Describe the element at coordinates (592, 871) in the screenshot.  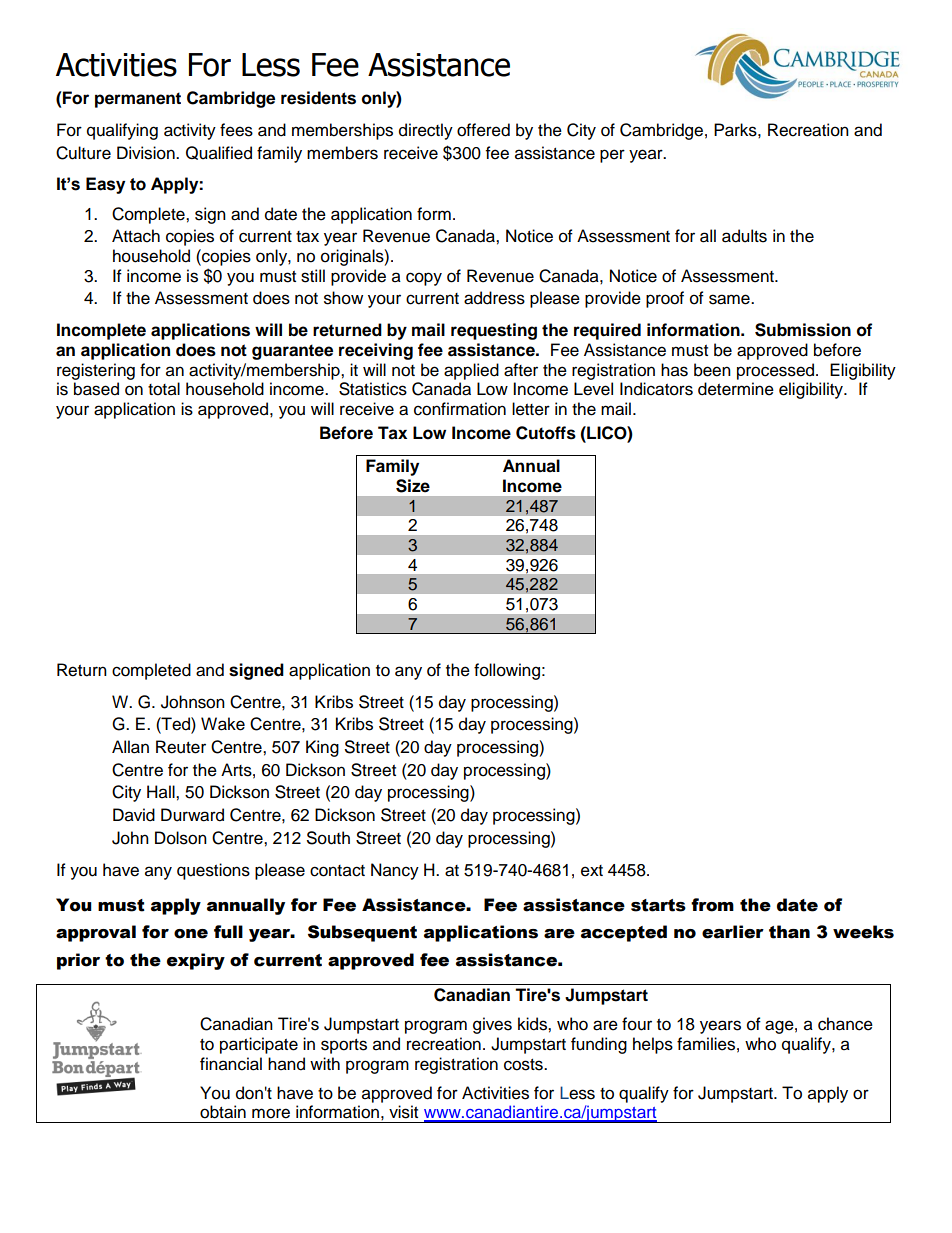
I see `ext` at that location.
